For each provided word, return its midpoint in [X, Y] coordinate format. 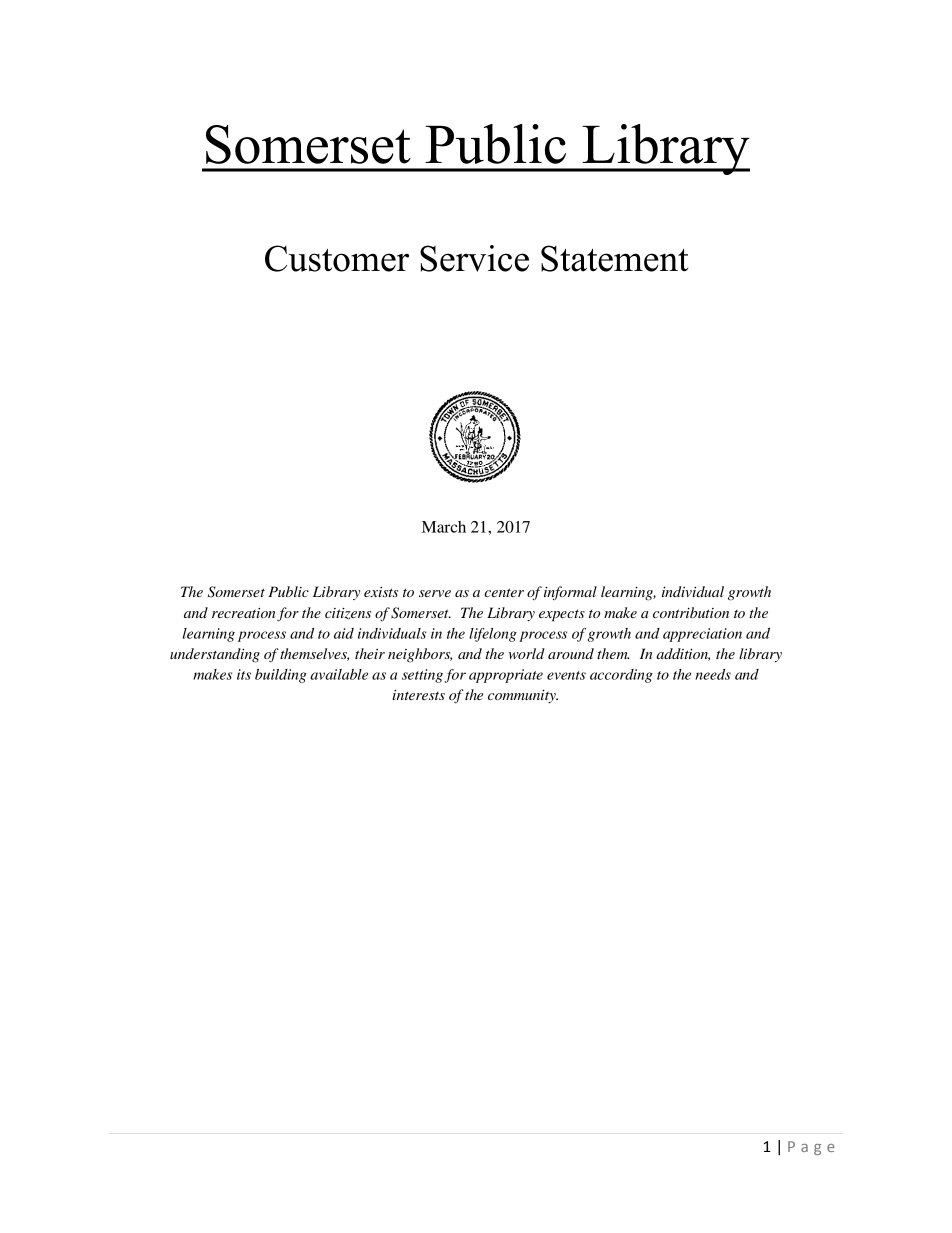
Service [474, 258]
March [444, 527]
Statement [614, 258]
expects [562, 615]
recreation [243, 613]
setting [422, 676]
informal [570, 593]
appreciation [702, 635]
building [281, 676]
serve [435, 593]
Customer [337, 258]
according [621, 676]
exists [381, 592]
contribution [691, 612]
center [504, 592]
